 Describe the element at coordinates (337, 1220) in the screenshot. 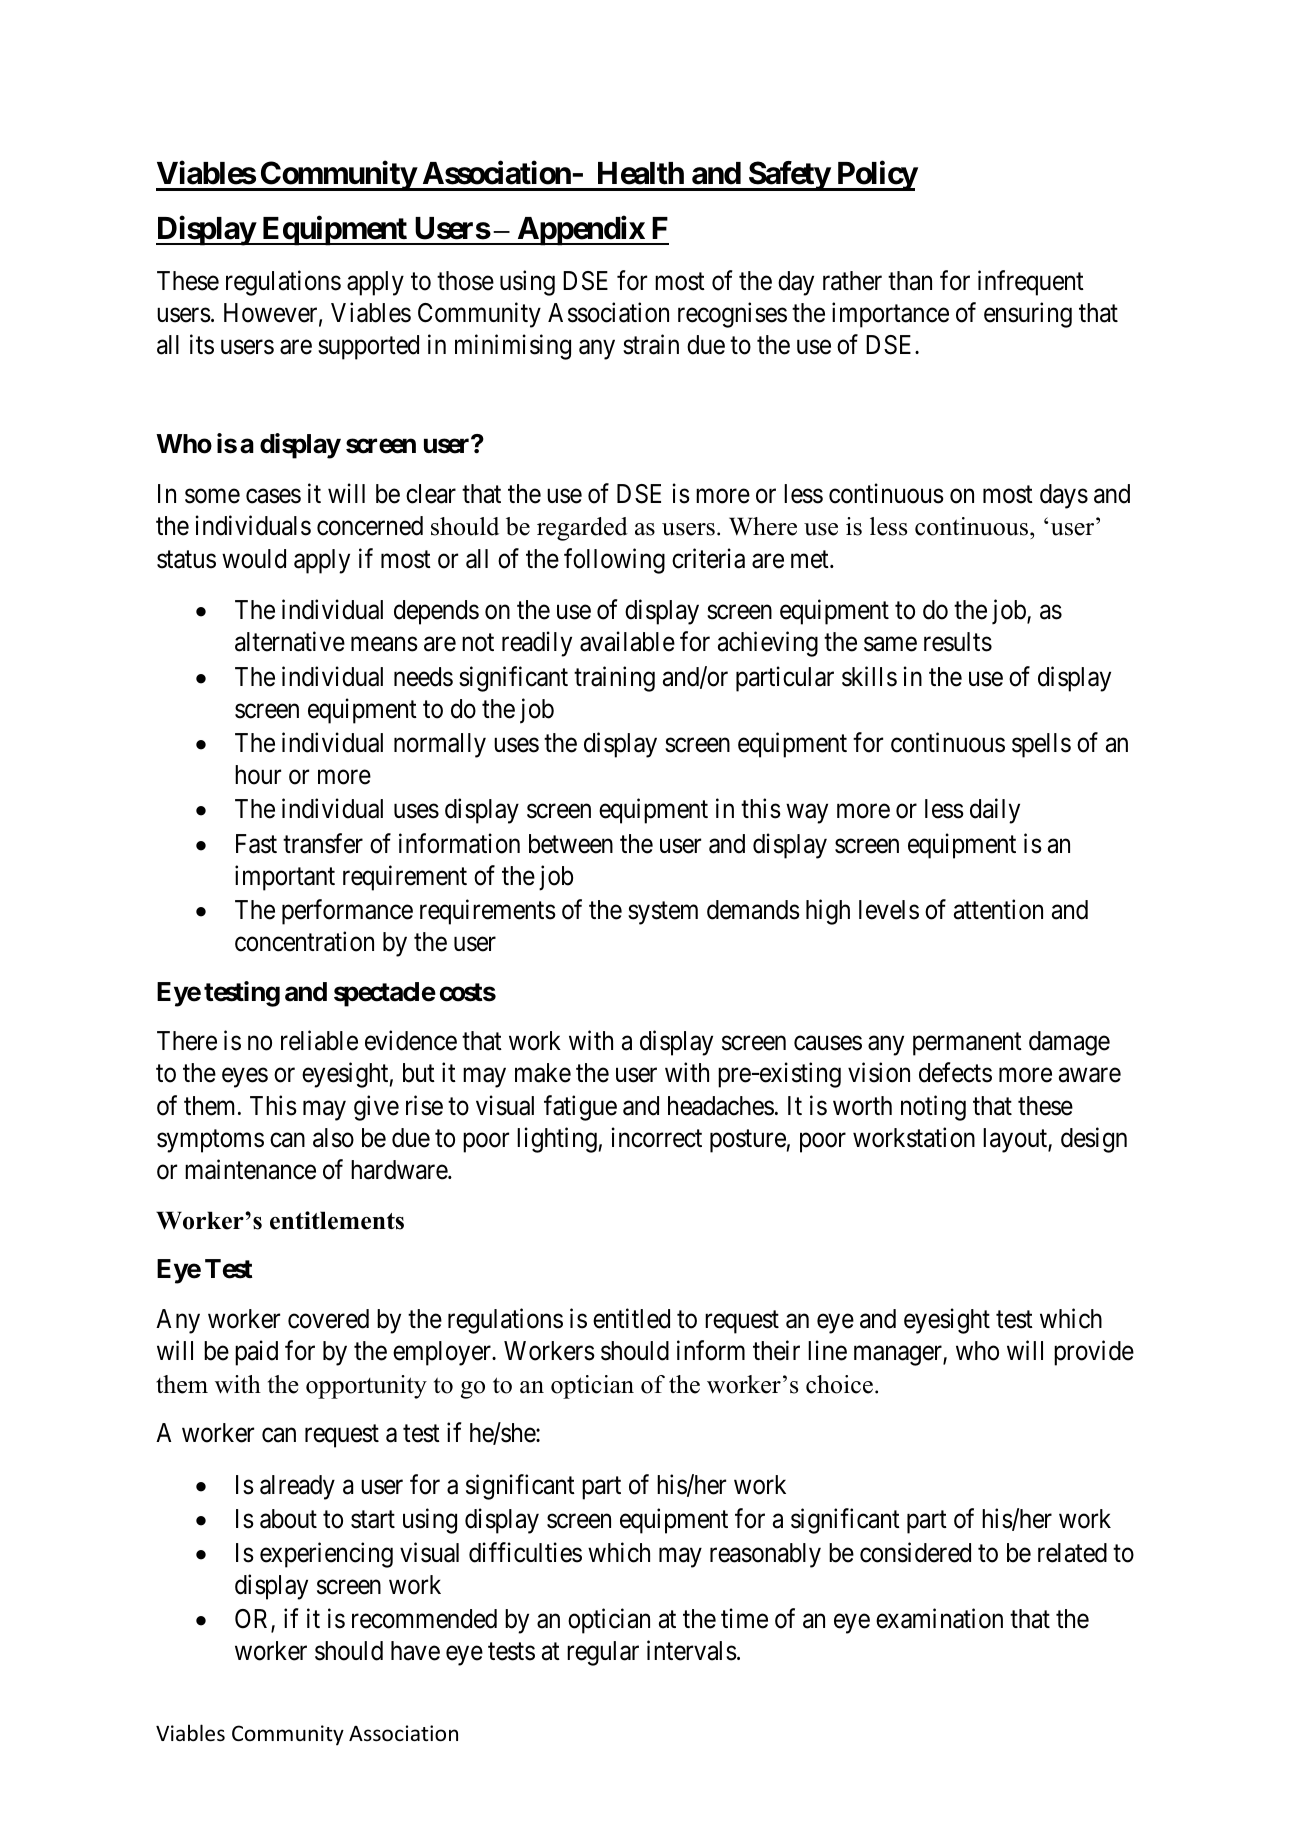

I see `entitlements` at that location.
